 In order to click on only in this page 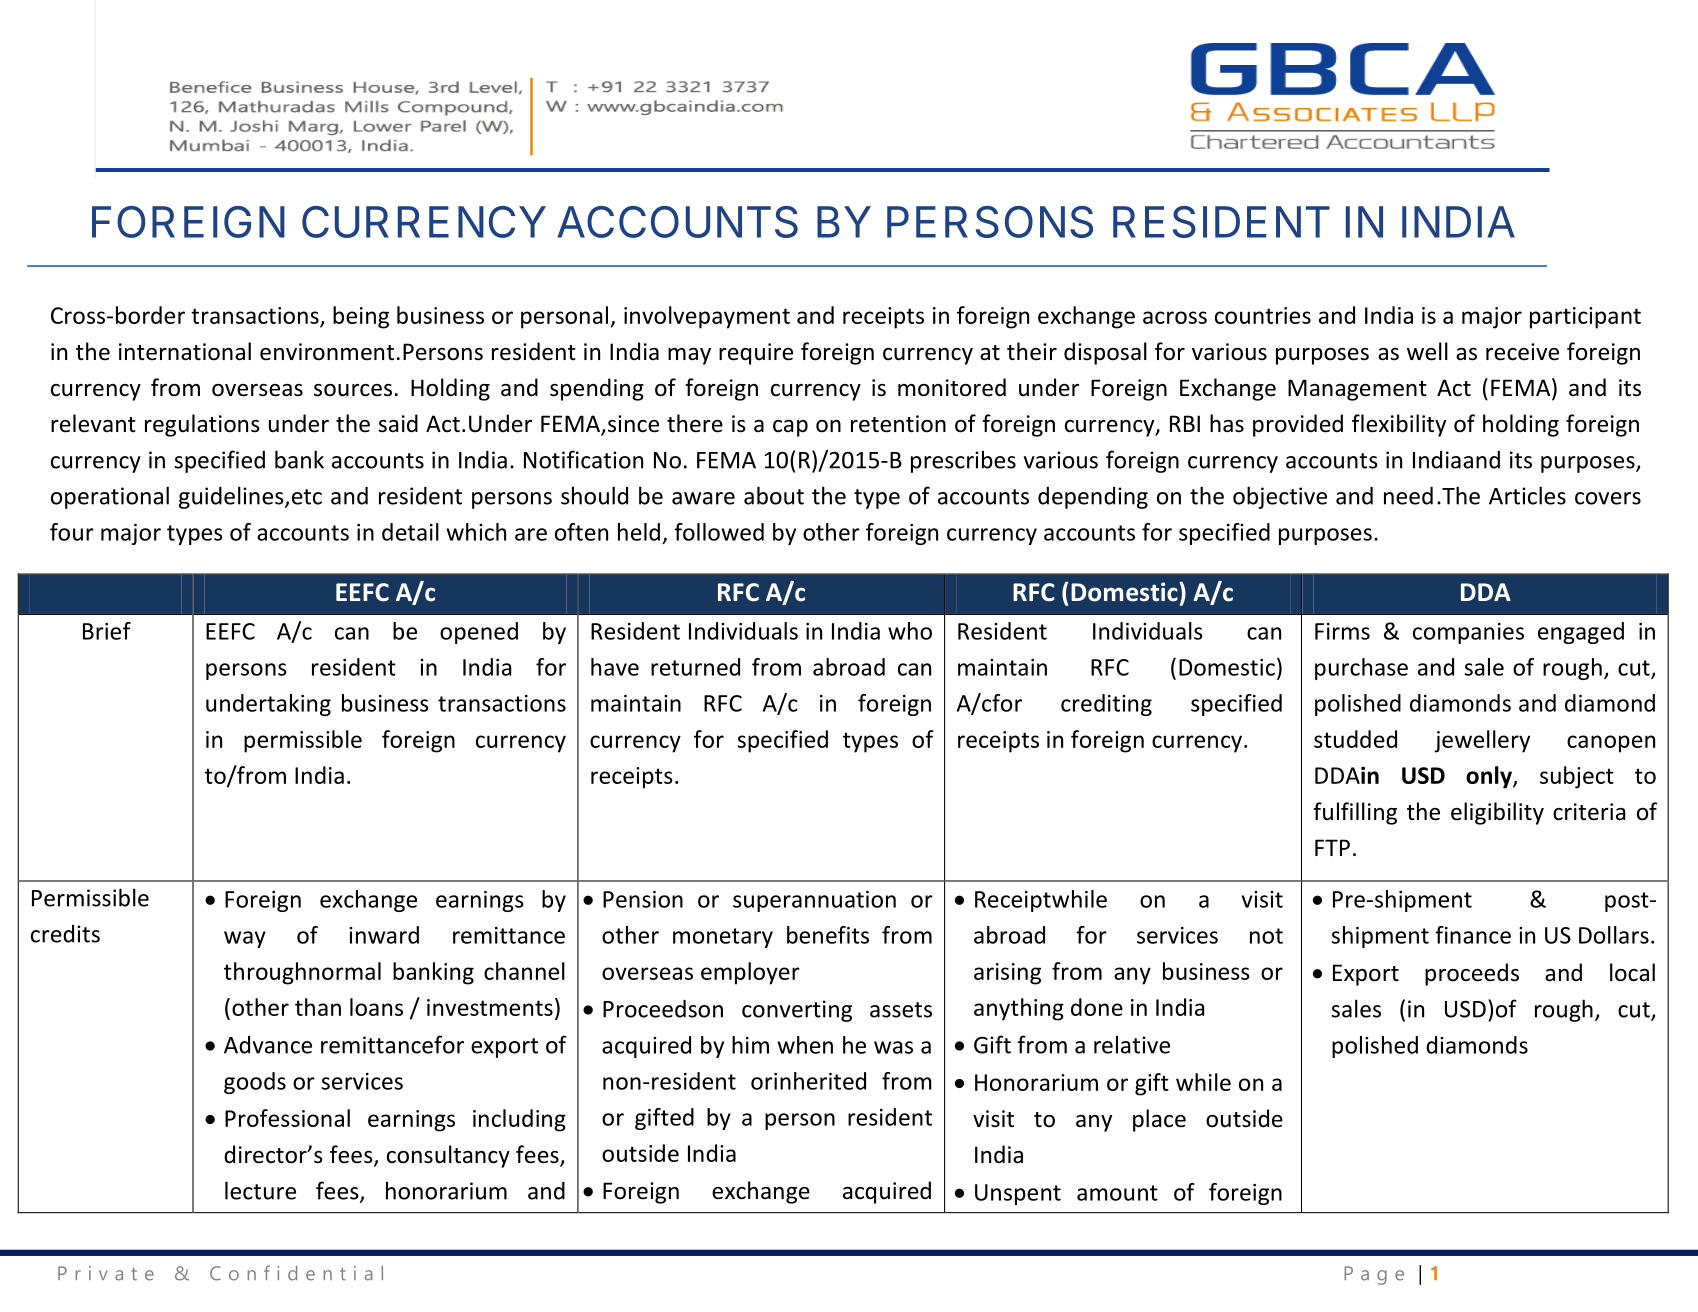, I will do `click(1490, 777)`.
